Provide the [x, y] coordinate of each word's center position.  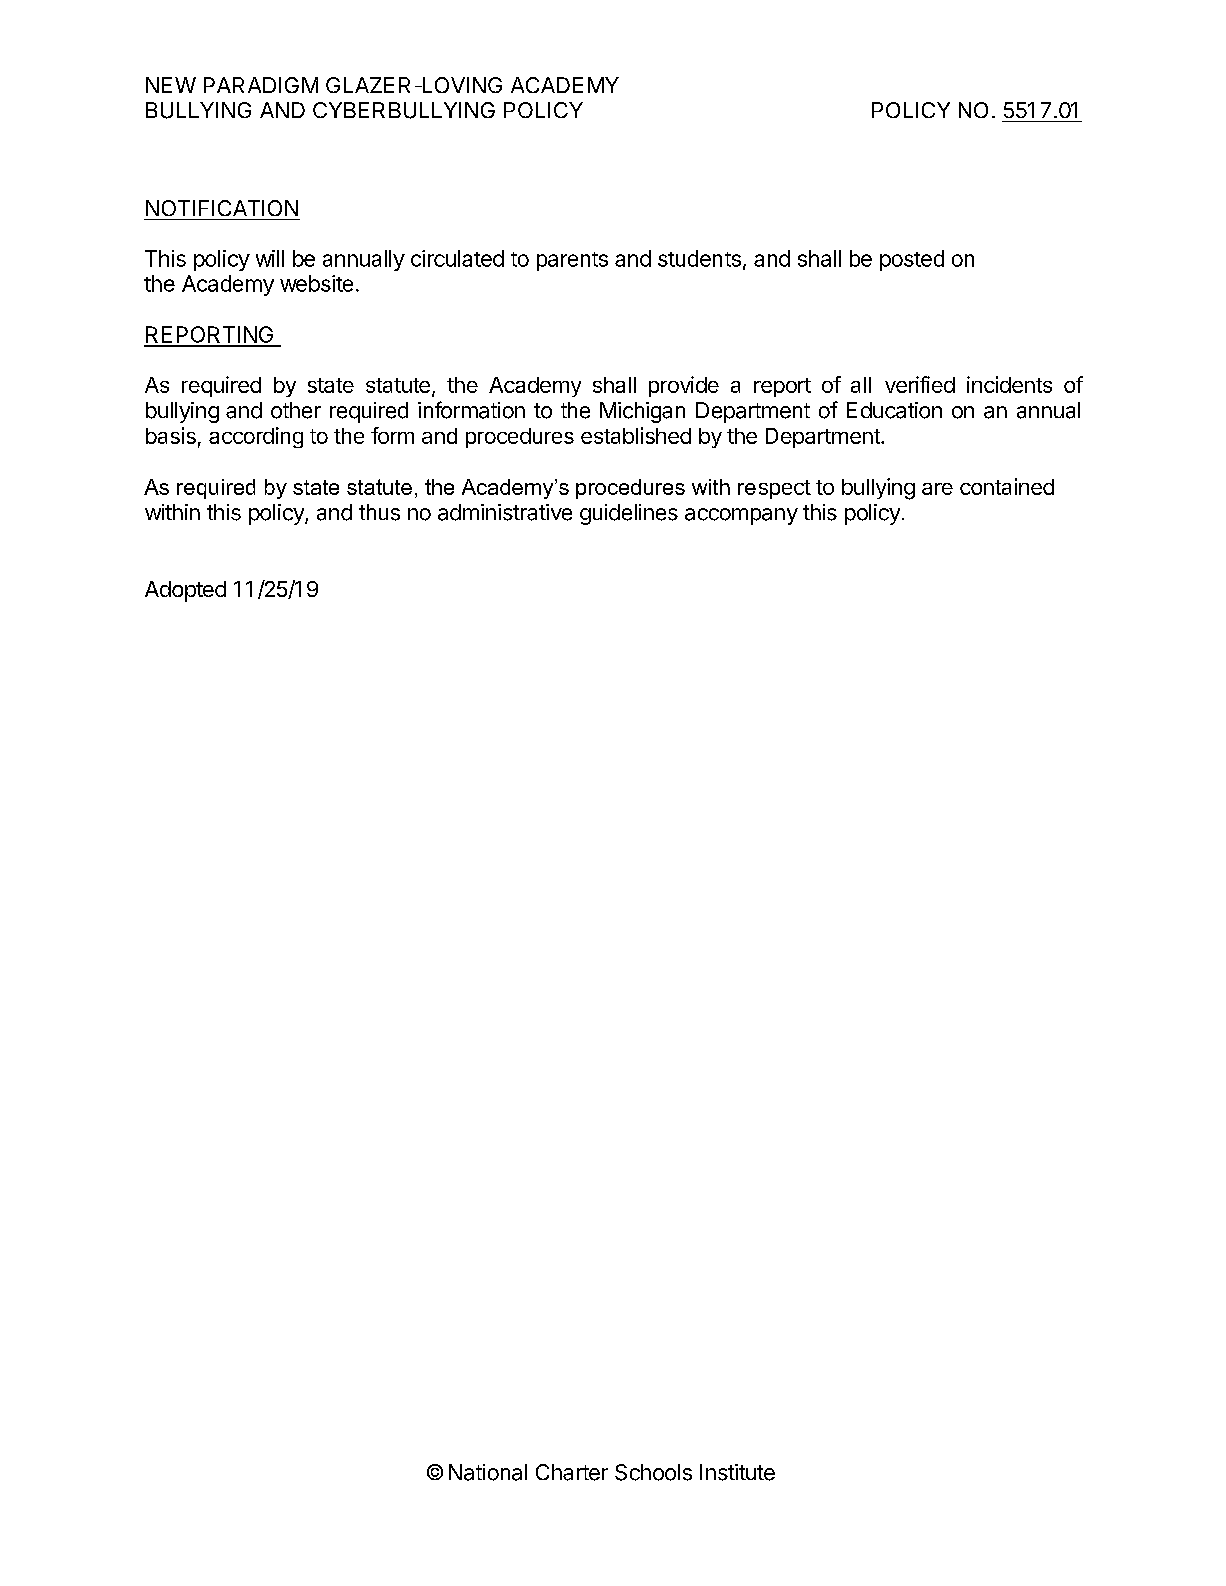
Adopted [185, 591]
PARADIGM [261, 85]
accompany [741, 516]
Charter [572, 1472]
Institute [737, 1472]
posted [912, 260]
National [488, 1472]
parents [572, 261]
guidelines [629, 514]
